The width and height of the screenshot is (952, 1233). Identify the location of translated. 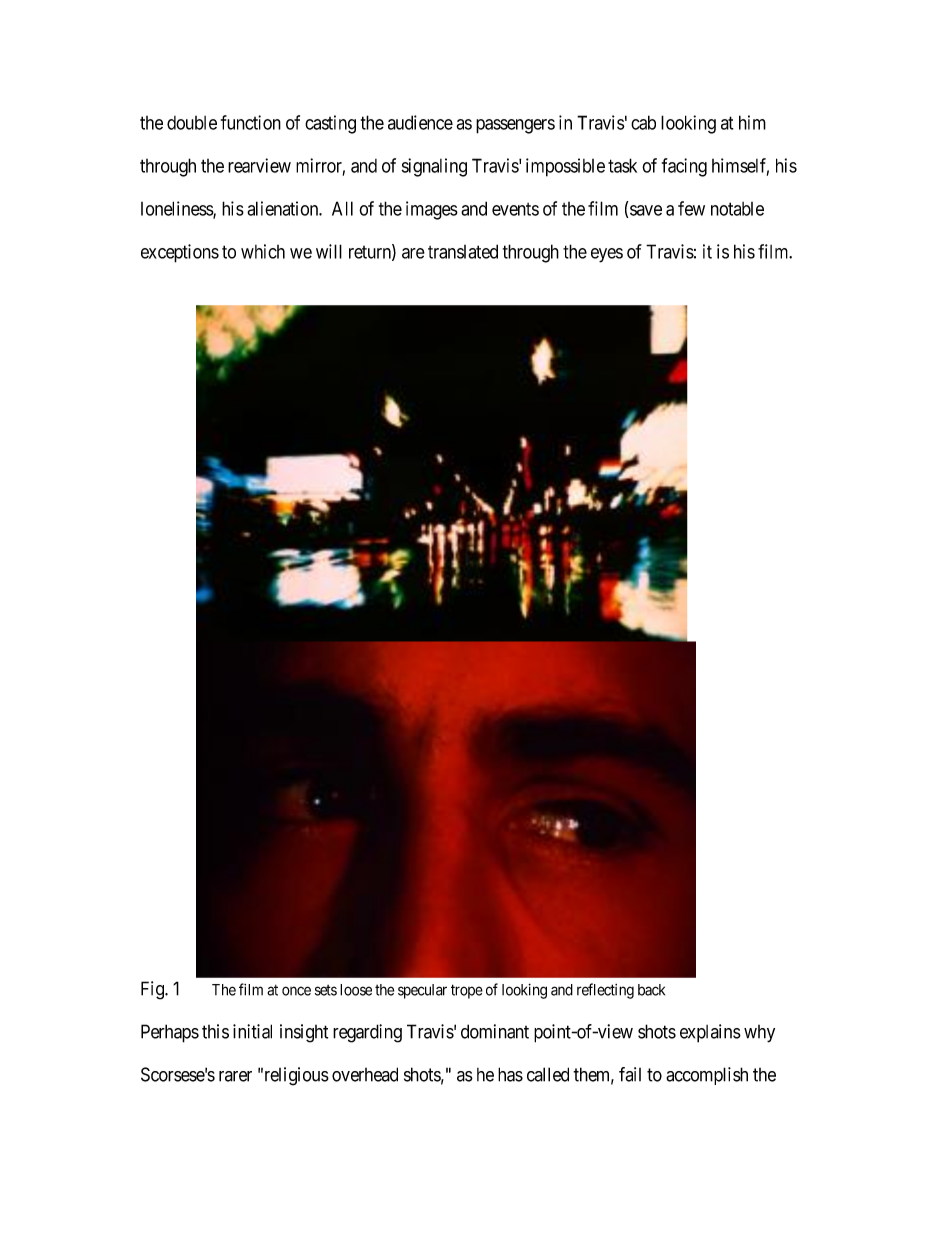
(463, 251).
